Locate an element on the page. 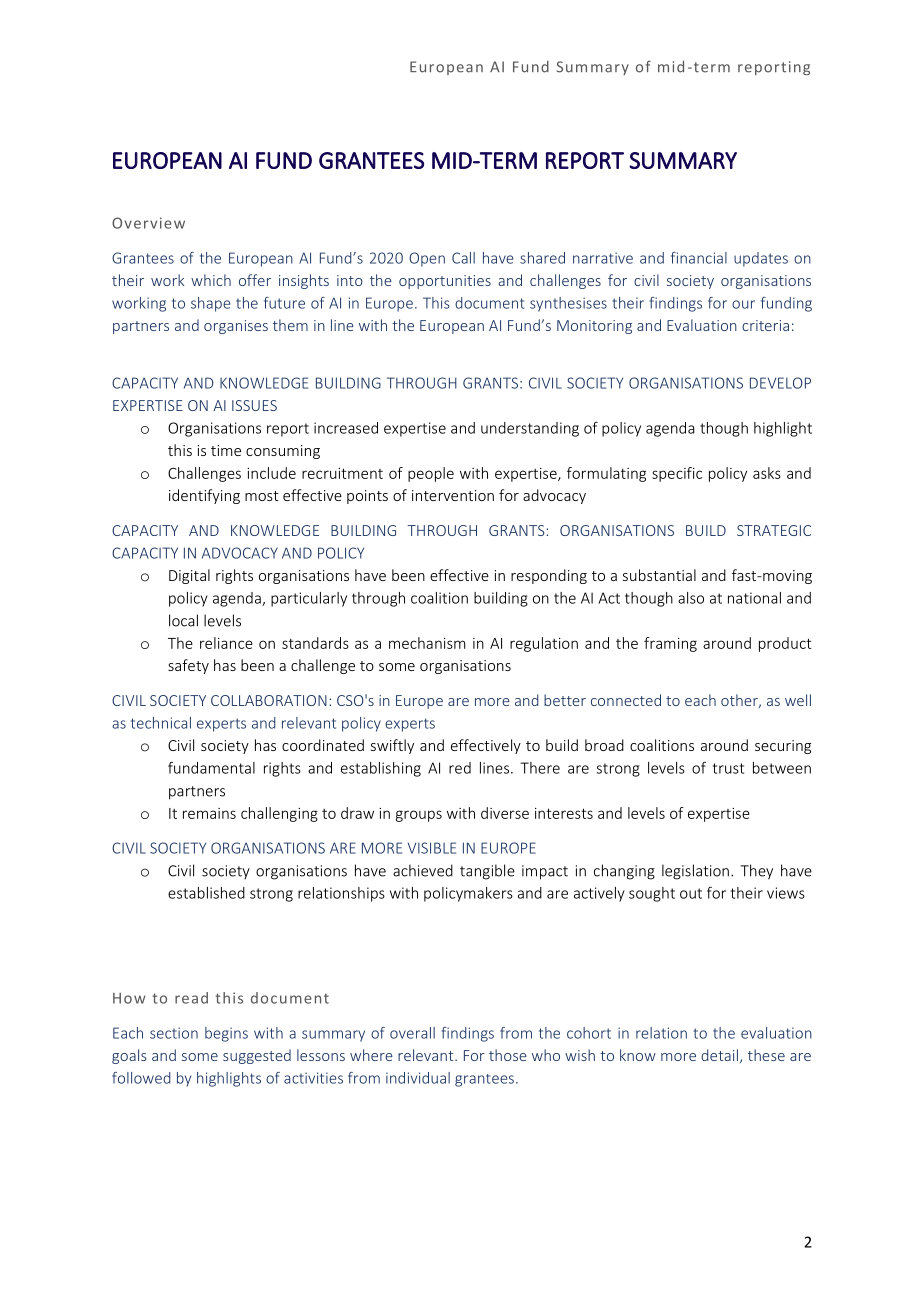 This page has width=924, height=1308. trust is located at coordinates (728, 768).
